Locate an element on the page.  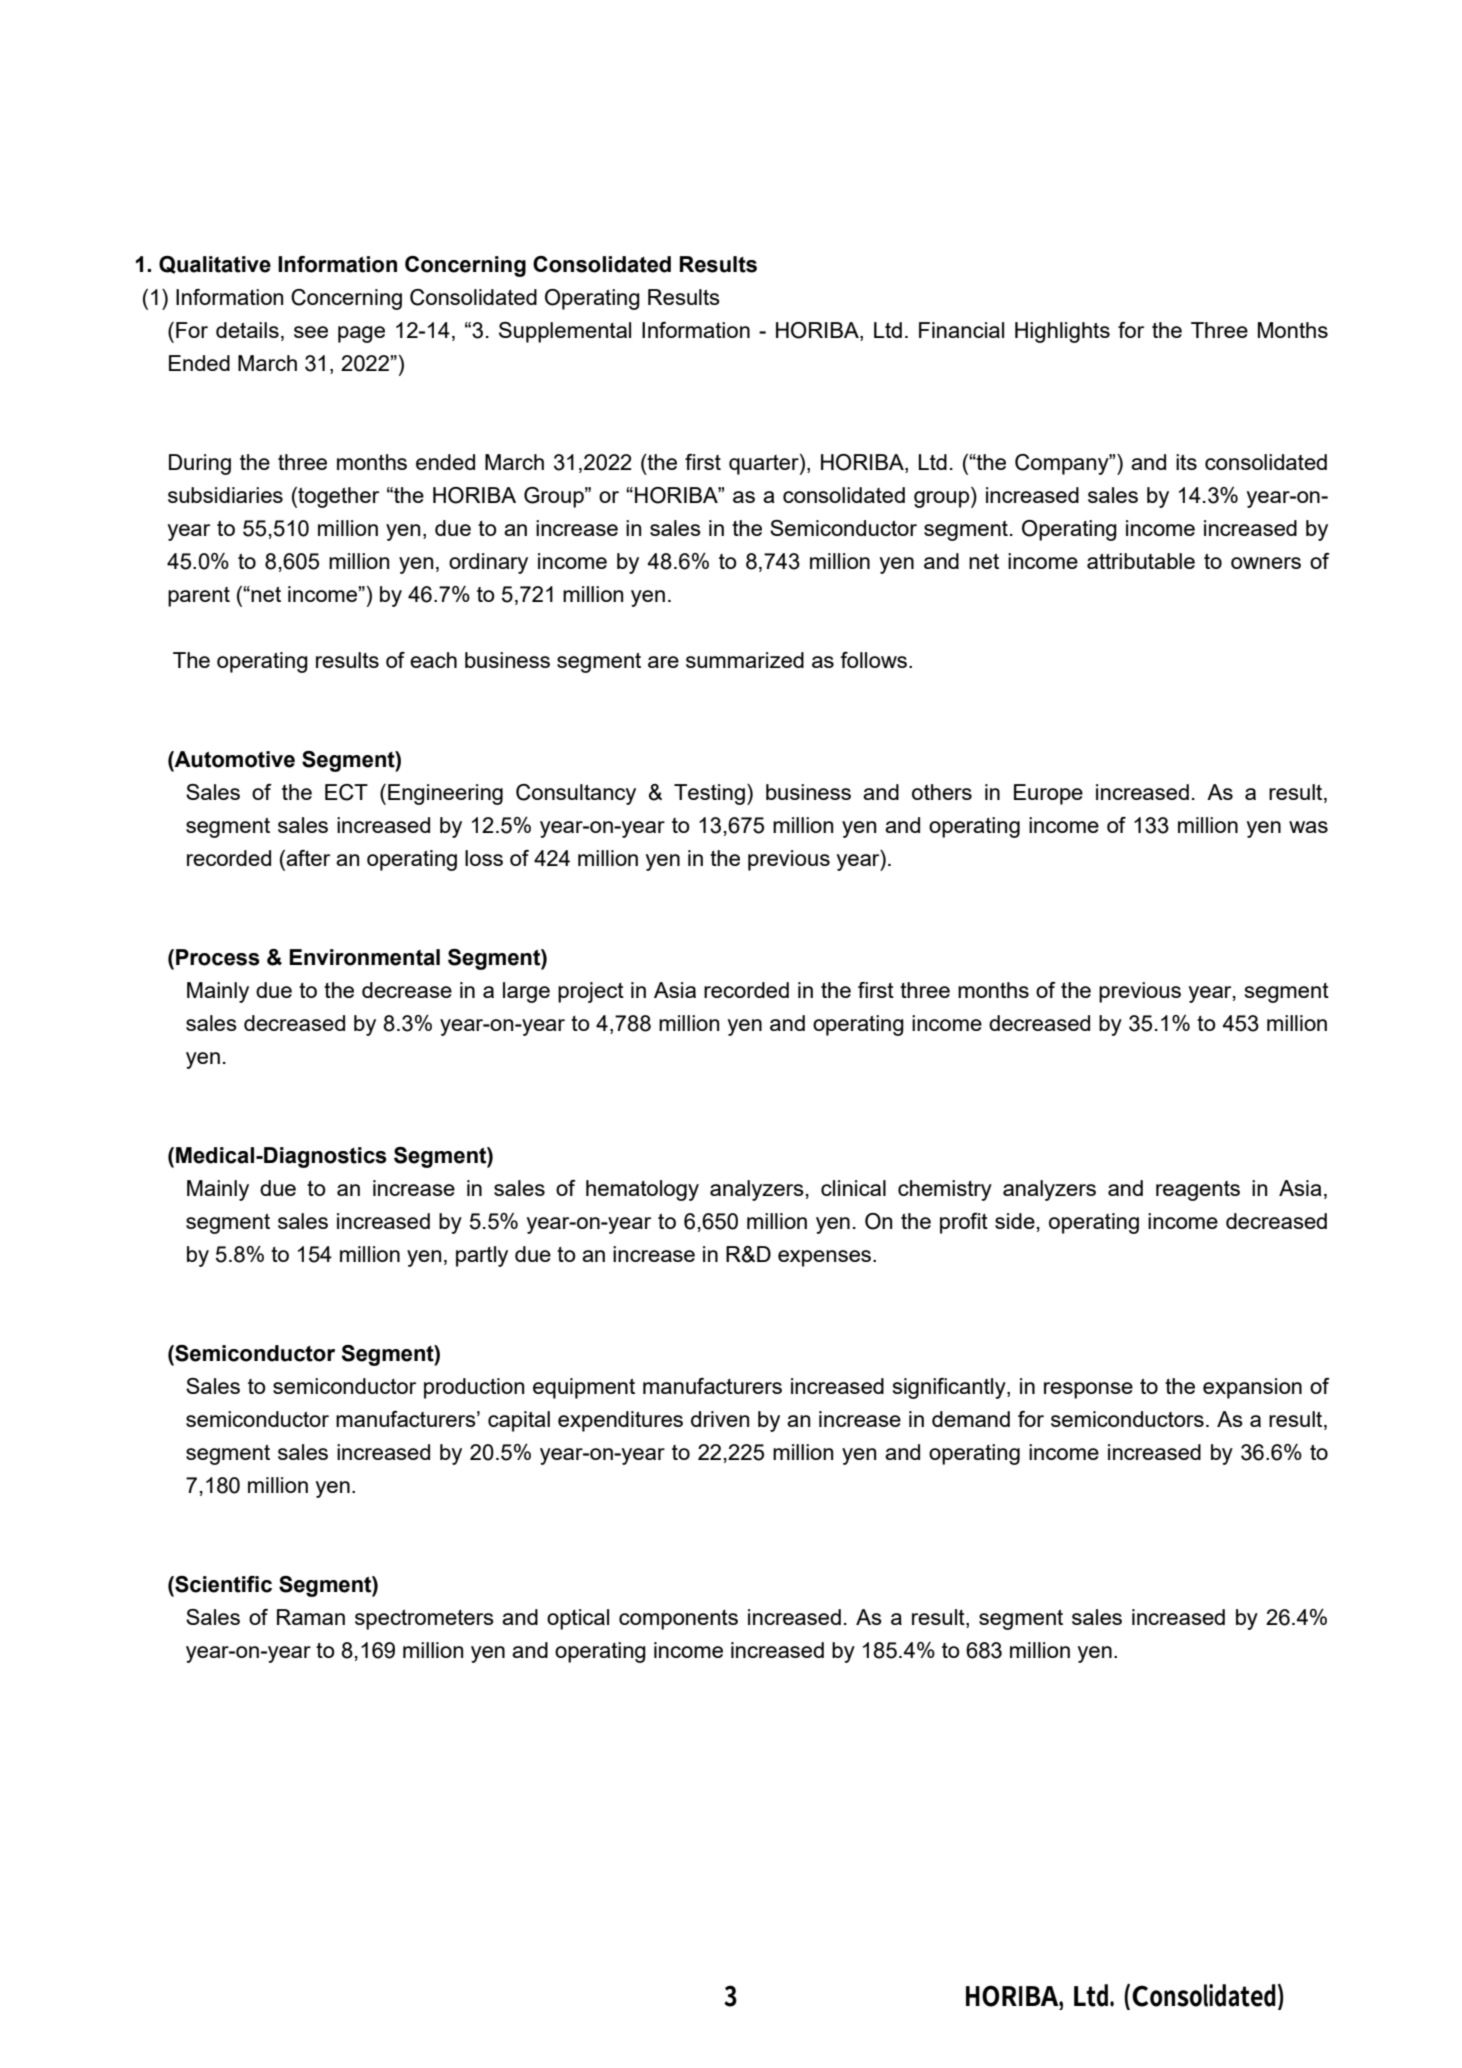
reagents is located at coordinates (1198, 1191).
